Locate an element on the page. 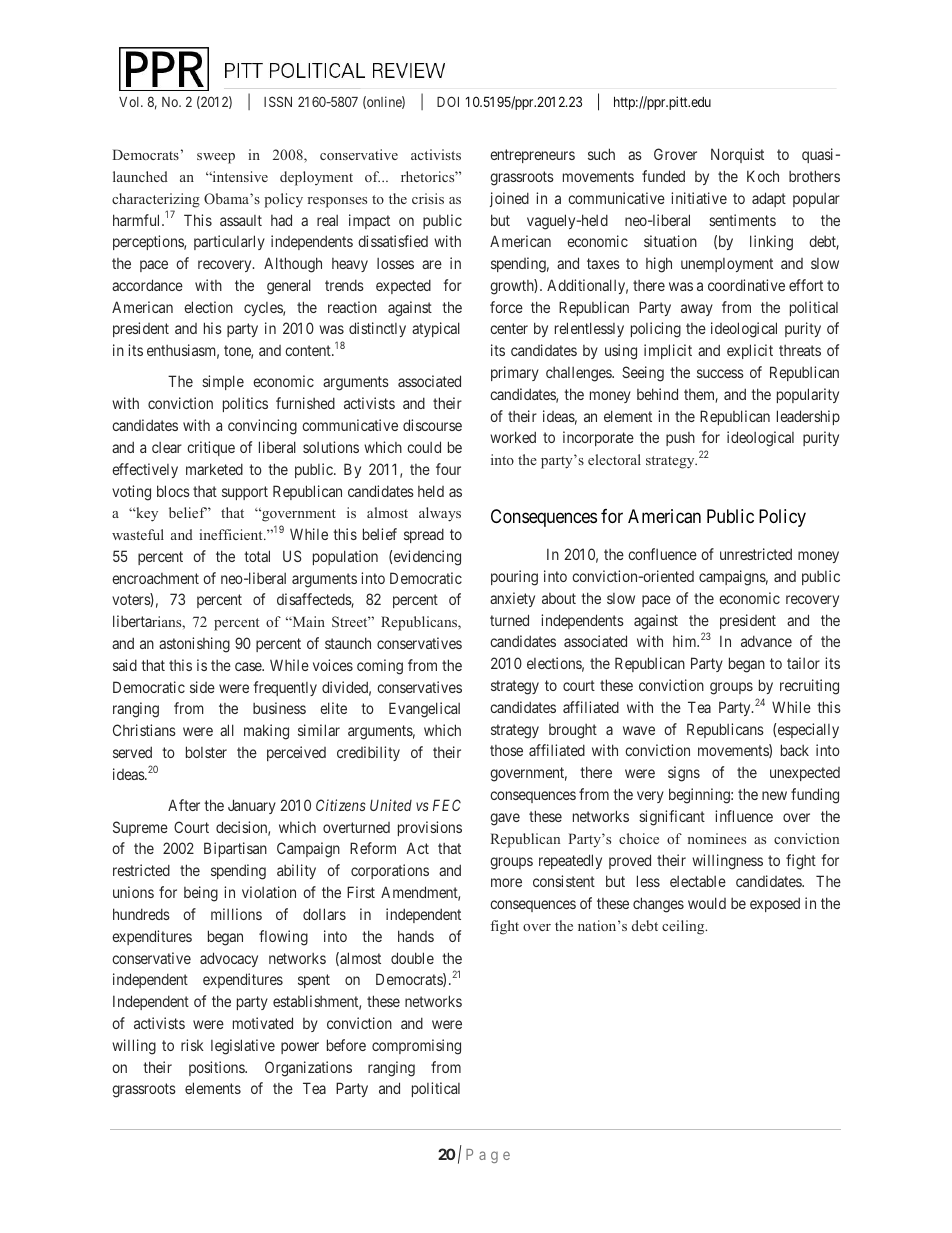  primary is located at coordinates (515, 373).
